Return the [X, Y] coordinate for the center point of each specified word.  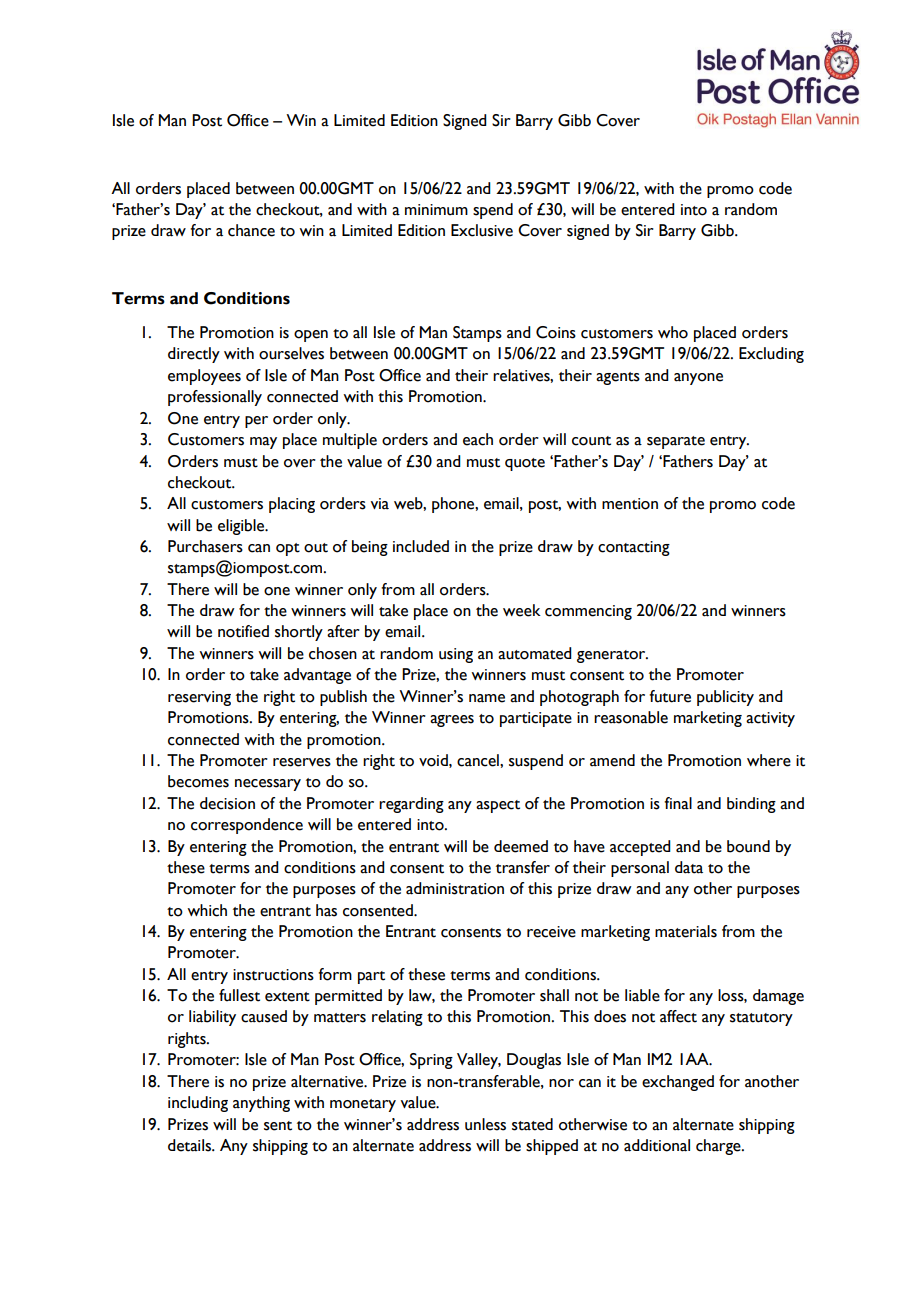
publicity [725, 698]
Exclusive [482, 230]
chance [251, 230]
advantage [317, 676]
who [673, 332]
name [487, 698]
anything [261, 1104]
